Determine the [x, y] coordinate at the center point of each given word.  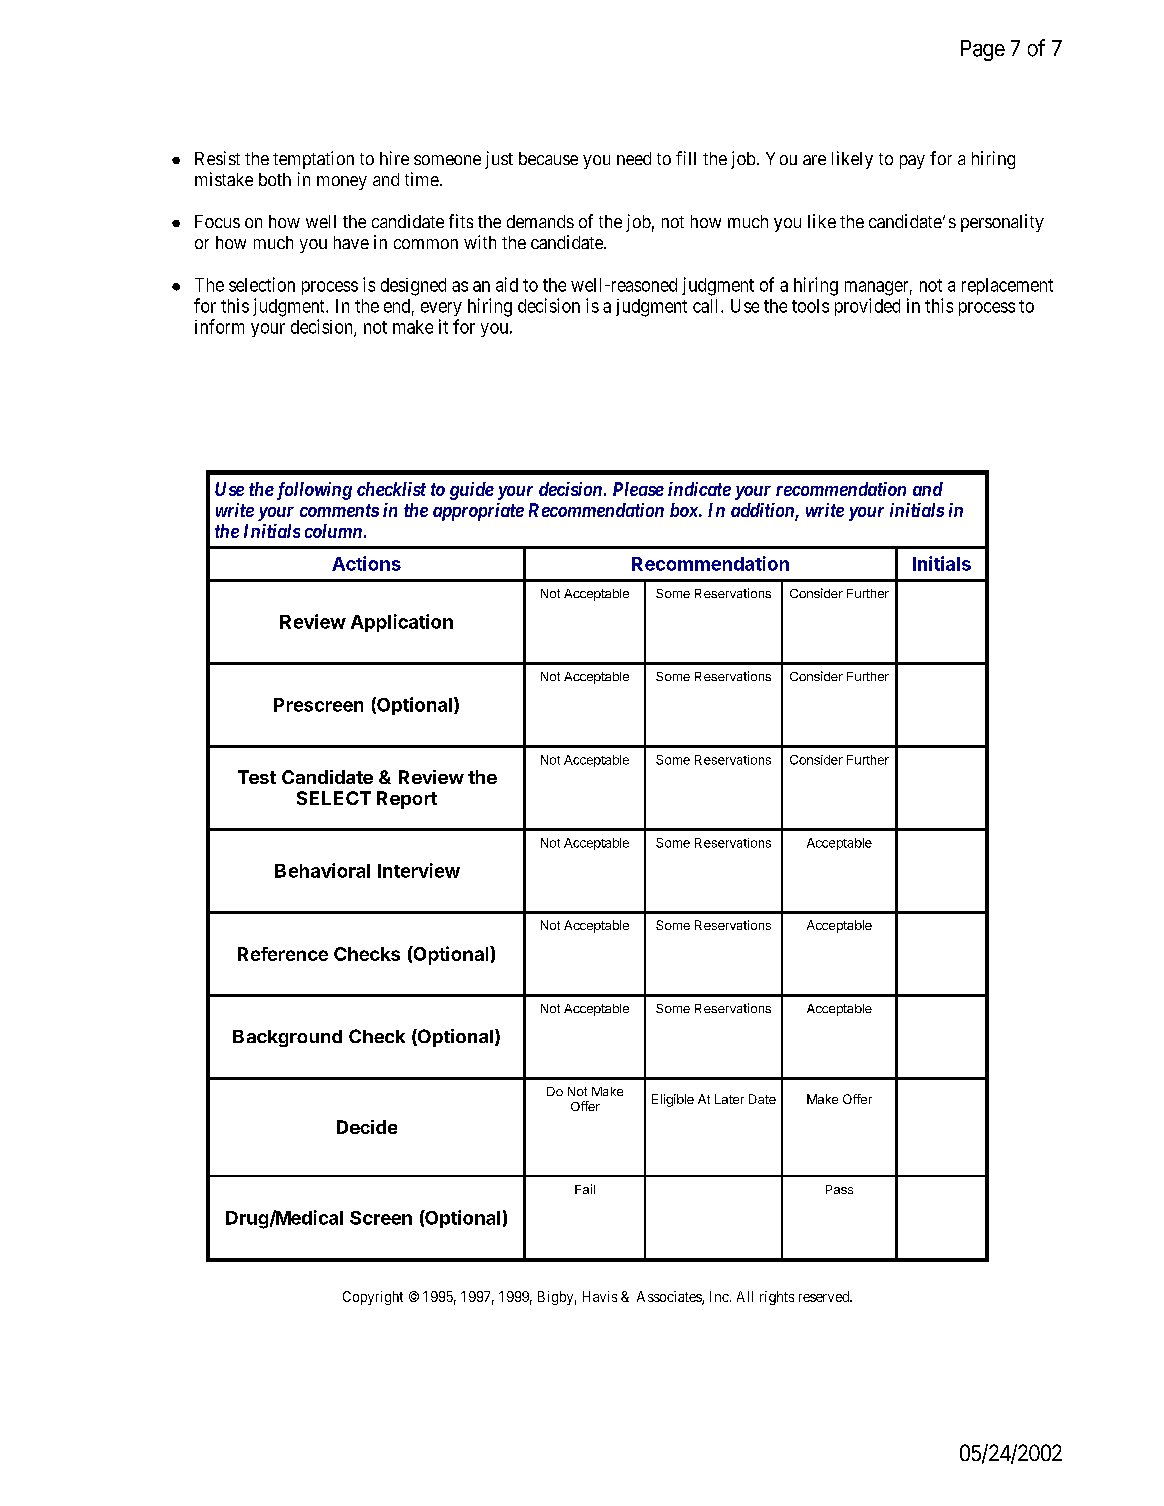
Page [983, 50]
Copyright [373, 1298]
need [634, 158]
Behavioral [322, 870]
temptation [313, 160]
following [312, 491]
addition [763, 511]
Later [729, 1099]
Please [638, 489]
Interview [419, 870]
